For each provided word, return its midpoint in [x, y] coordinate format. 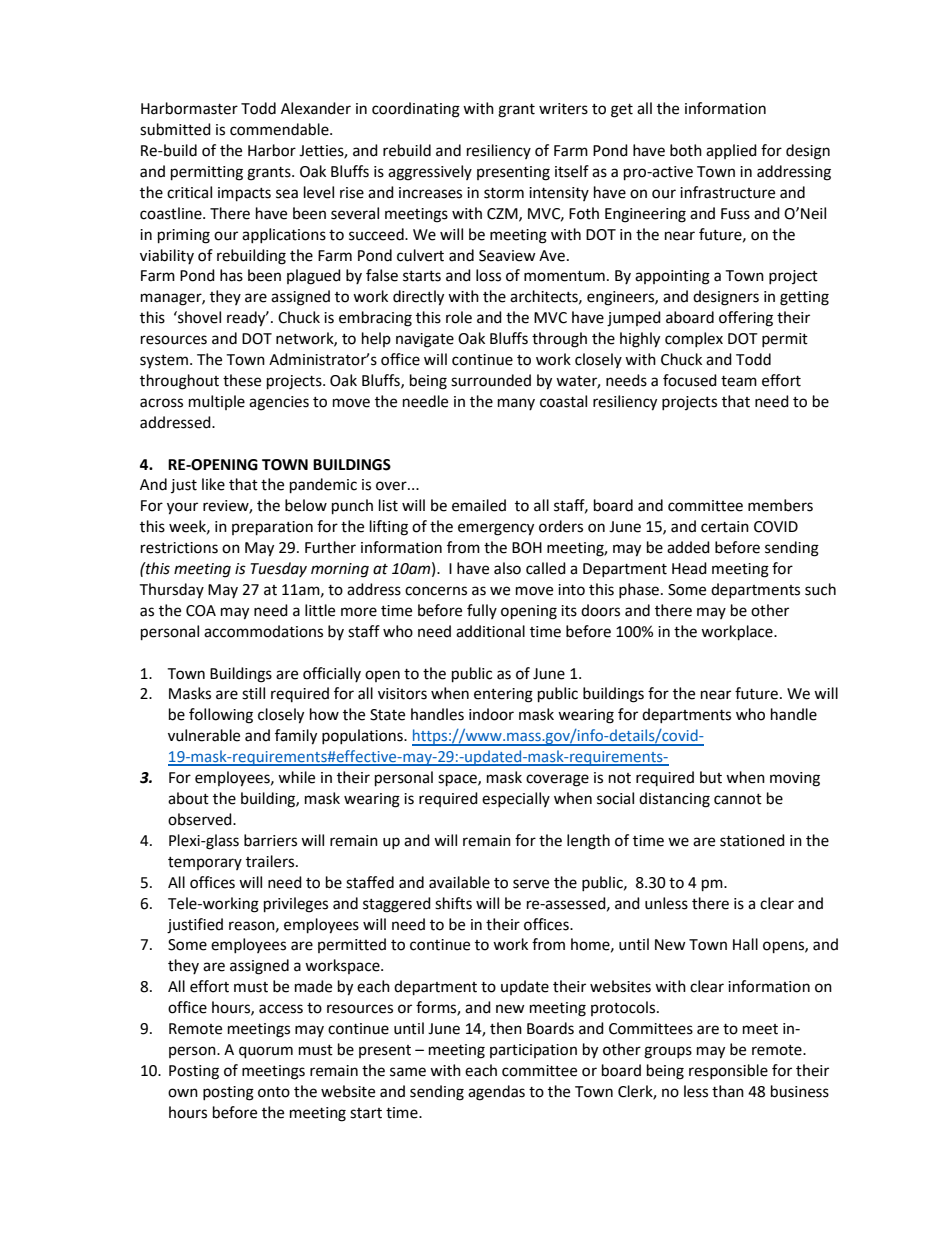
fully [482, 611]
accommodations [263, 631]
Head [689, 568]
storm [504, 193]
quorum [266, 1052]
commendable [280, 129]
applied [731, 151]
